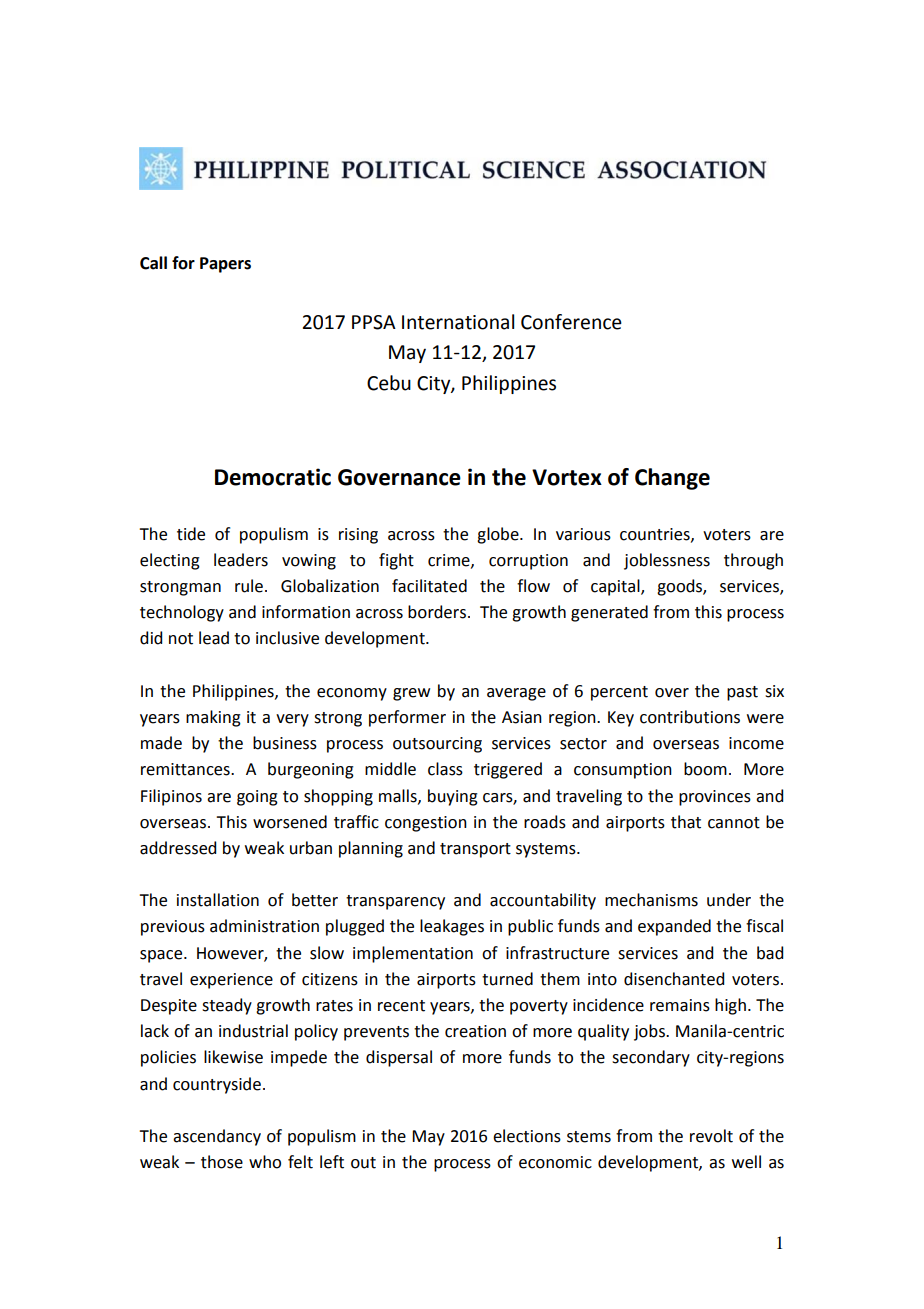 This page has height=1309, width=924. I want to click on turned, so click(507, 979).
